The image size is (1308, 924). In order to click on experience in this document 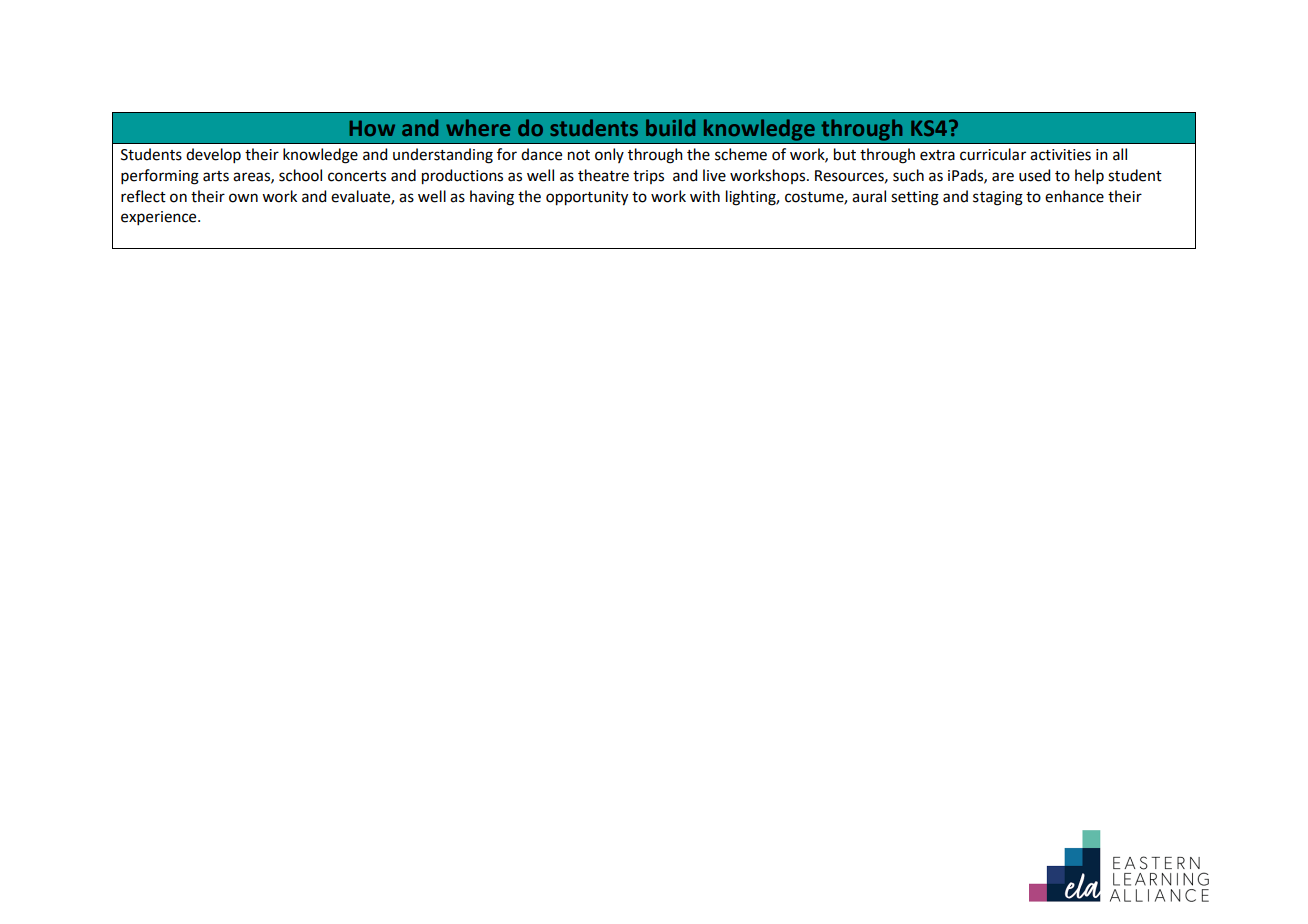, I will do `click(160, 218)`.
